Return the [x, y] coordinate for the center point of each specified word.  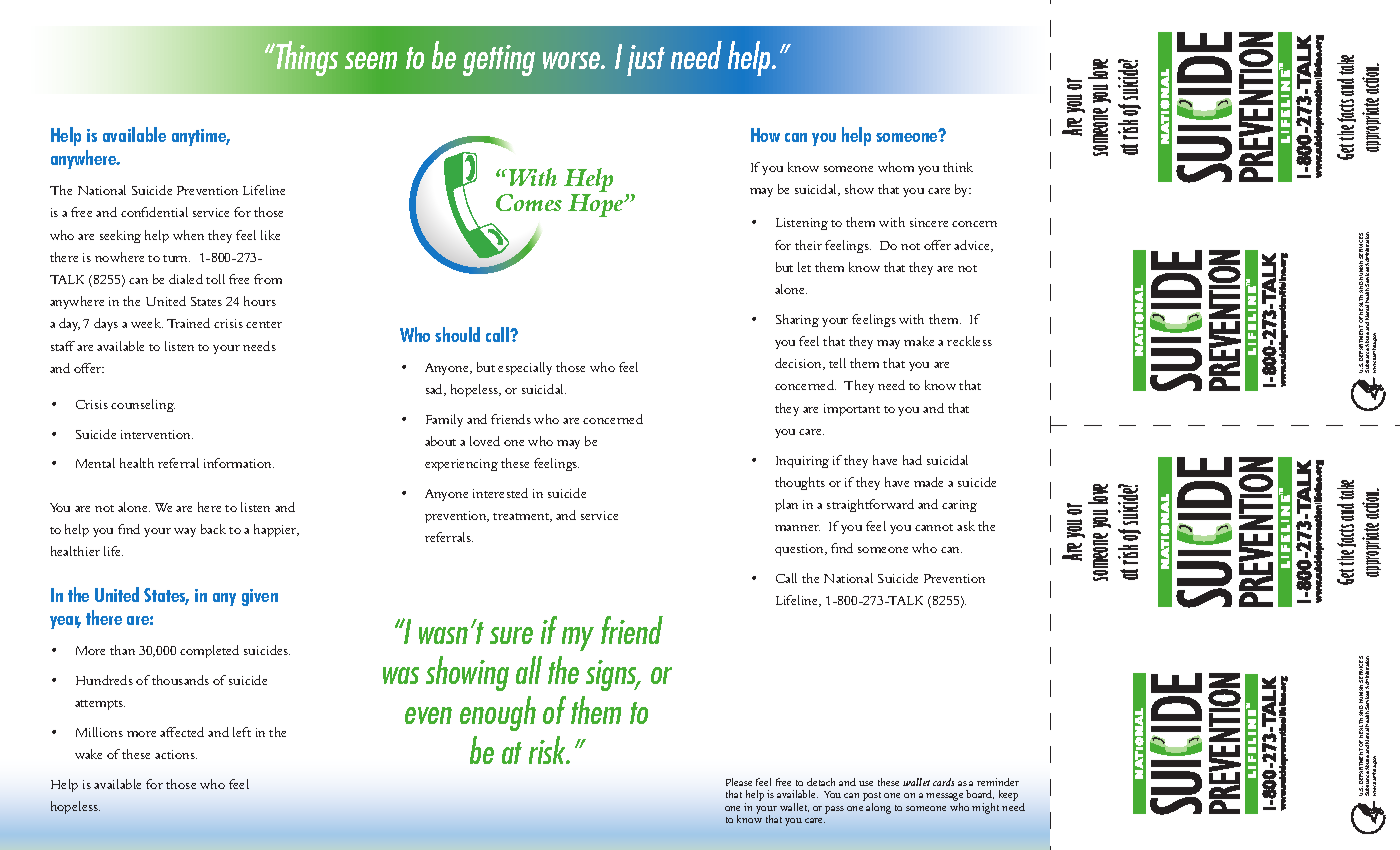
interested [500, 493]
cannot [934, 527]
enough [498, 713]
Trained [188, 323]
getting [499, 60]
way [185, 532]
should [457, 334]
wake [88, 754]
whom [896, 167]
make [919, 341]
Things [306, 58]
